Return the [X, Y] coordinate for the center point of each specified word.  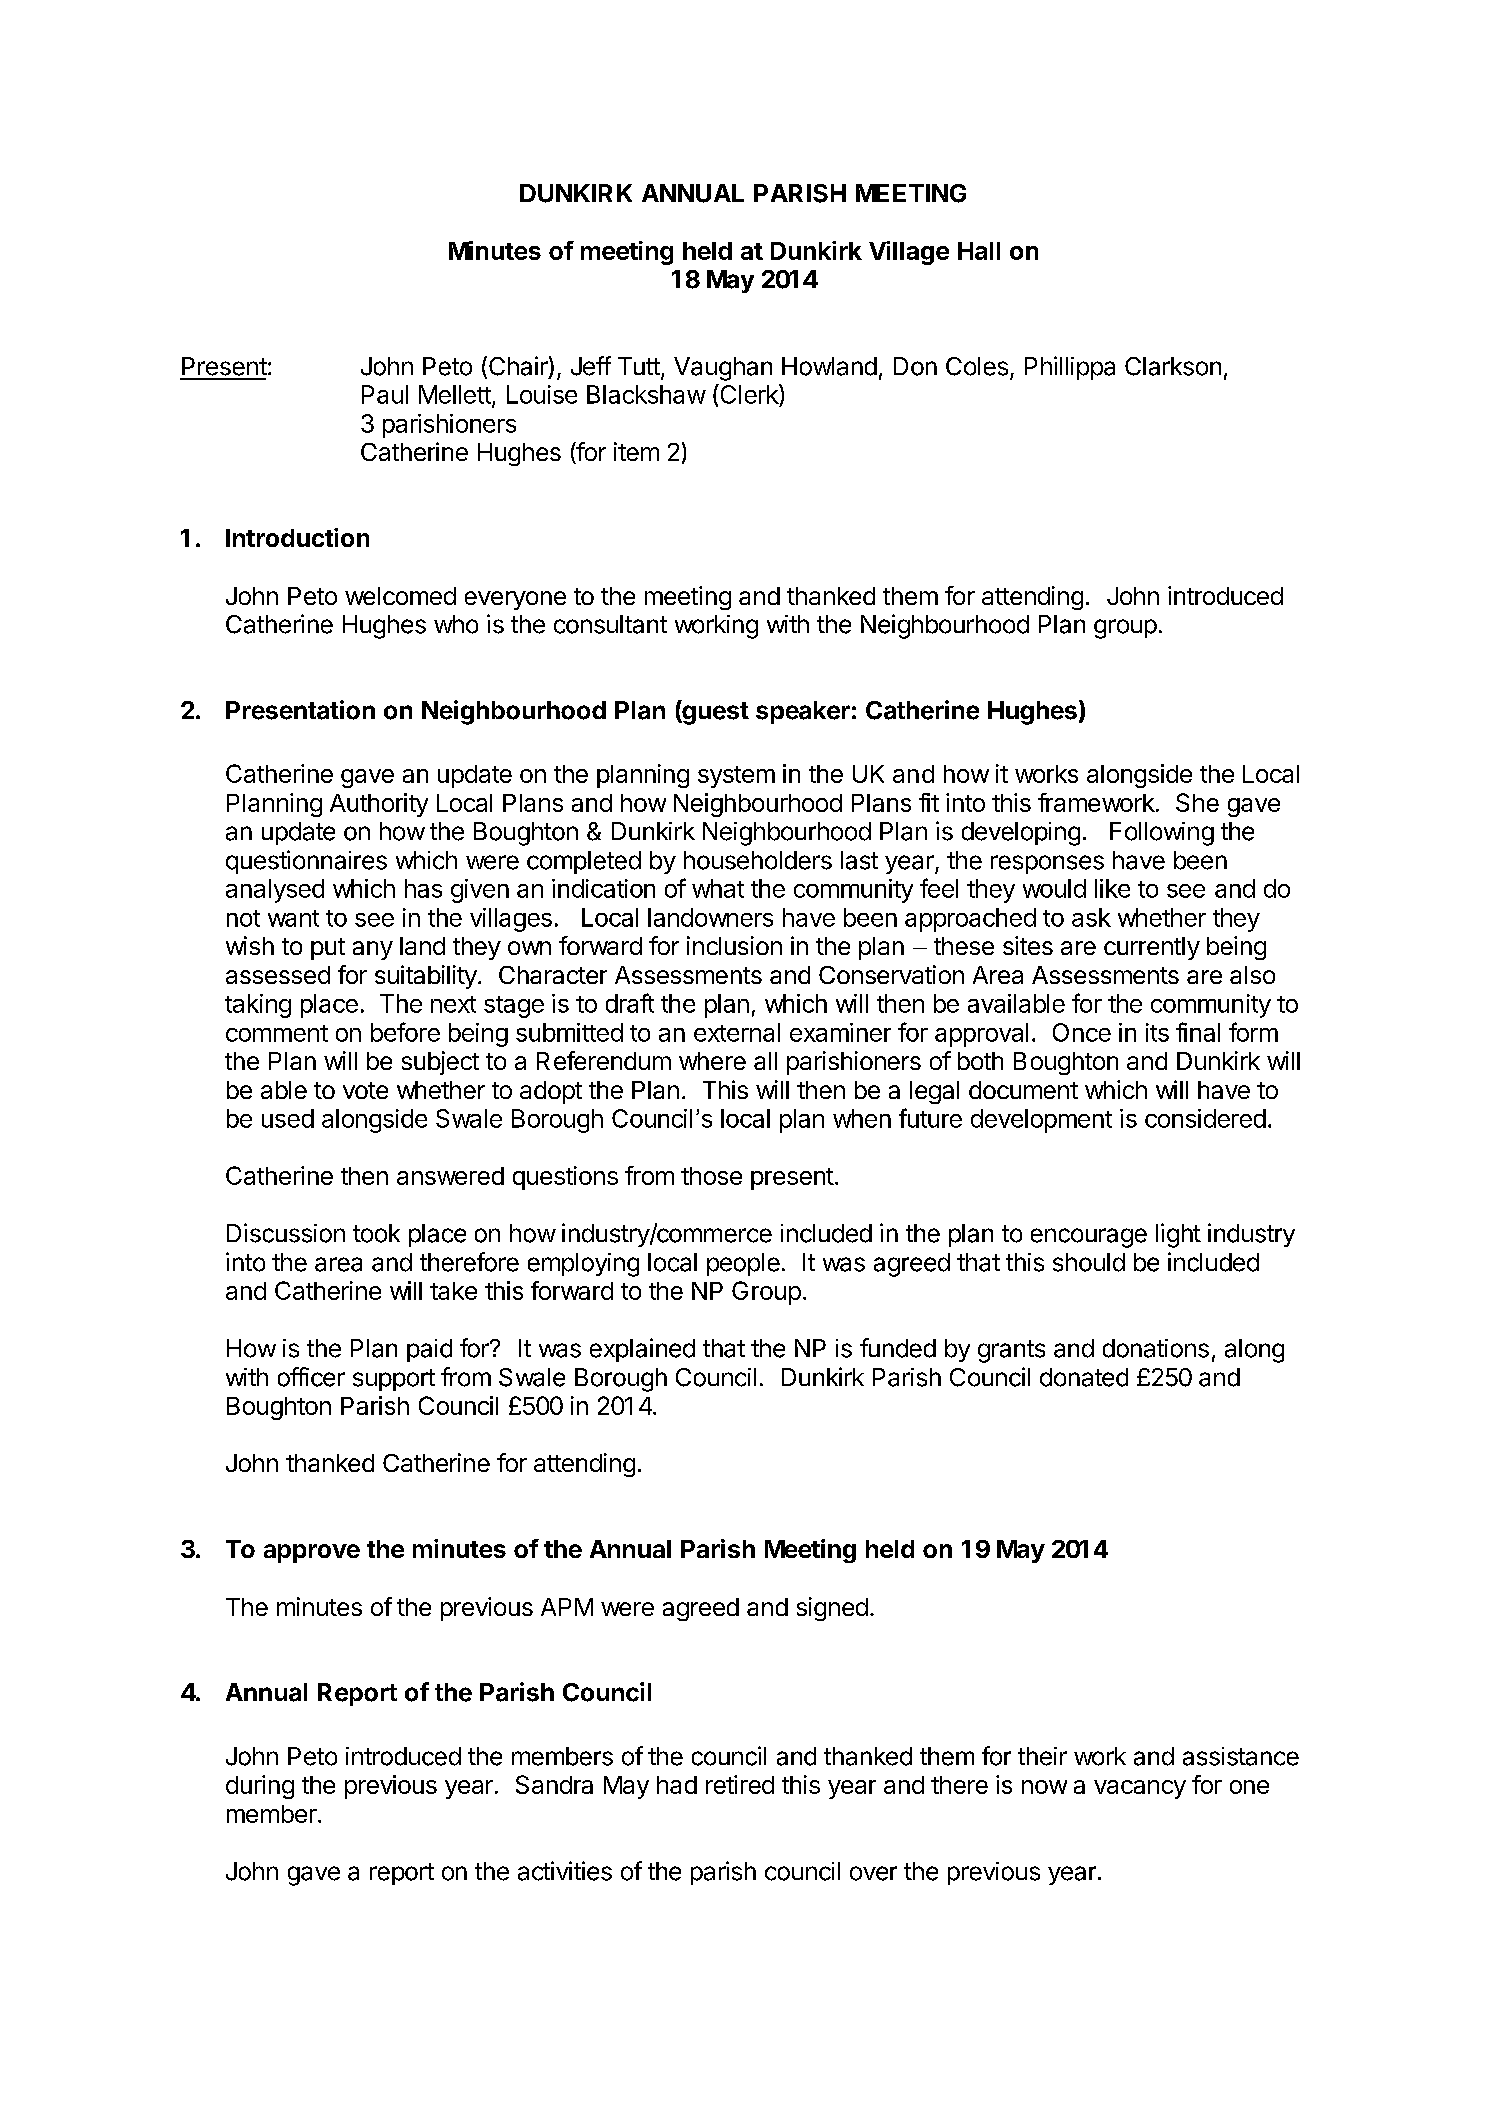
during [260, 1787]
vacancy [1140, 1789]
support [394, 1380]
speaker [803, 712]
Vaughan [723, 369]
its [1157, 1032]
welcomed [400, 596]
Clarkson [1173, 366]
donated [1084, 1377]
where [712, 1061]
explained [642, 1350]
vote [365, 1090]
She [1197, 802]
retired [740, 1784]
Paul [385, 394]
